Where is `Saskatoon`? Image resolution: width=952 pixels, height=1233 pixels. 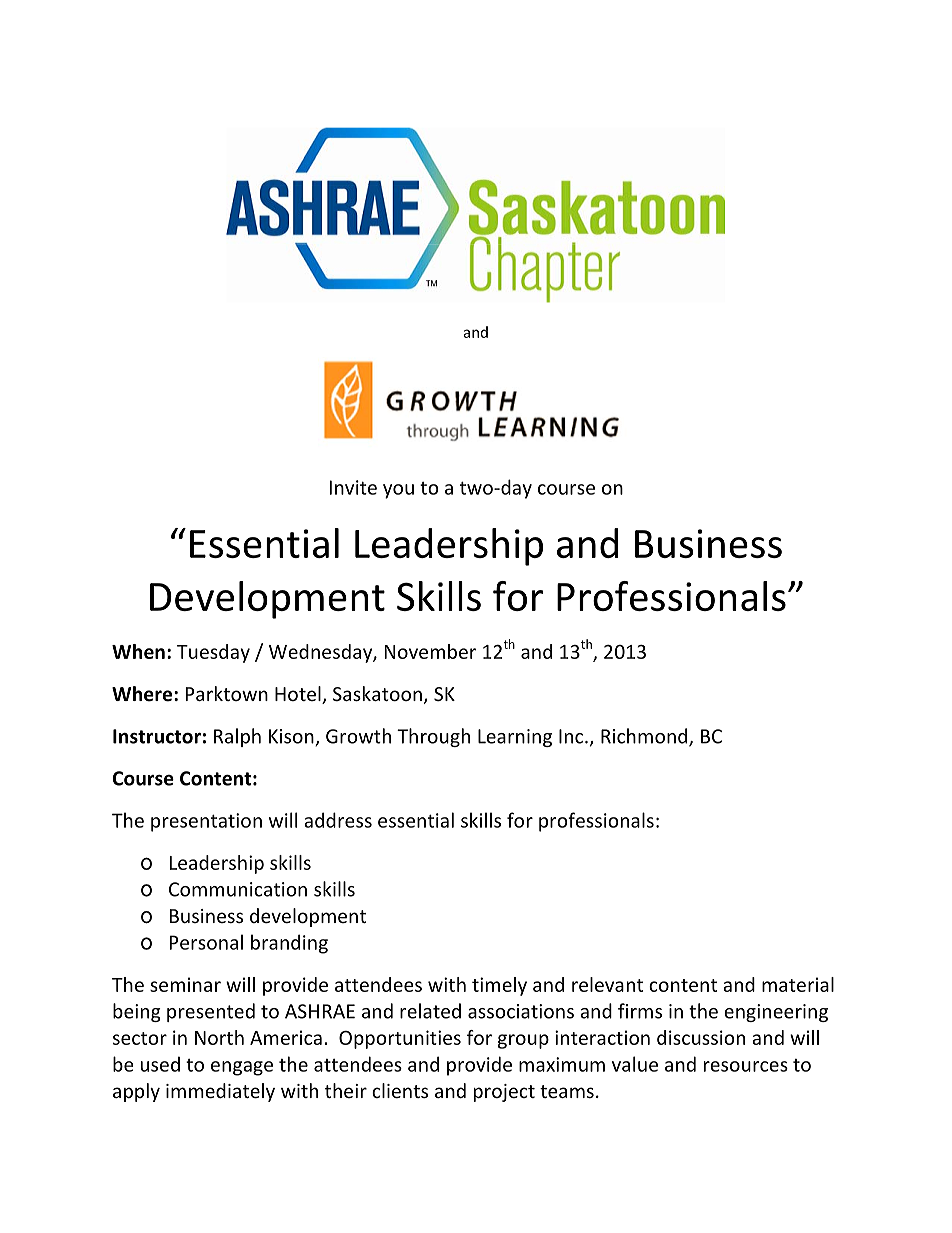
Saskatoon is located at coordinates (377, 693).
